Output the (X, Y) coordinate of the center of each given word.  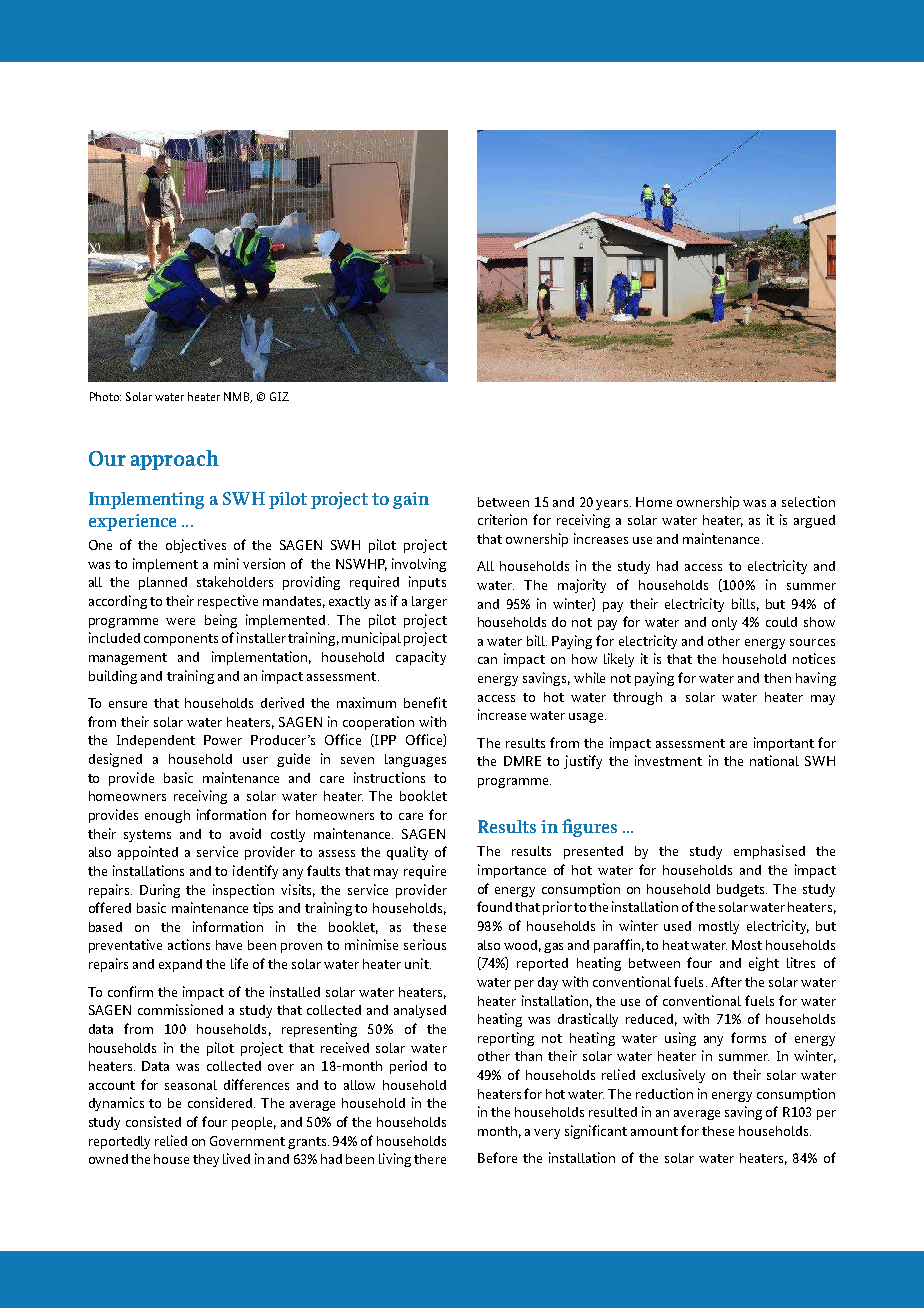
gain (411, 500)
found (494, 906)
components (181, 640)
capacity (421, 658)
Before (497, 1157)
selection (808, 501)
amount (654, 1131)
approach (175, 460)
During (160, 891)
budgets (742, 890)
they (206, 1160)
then (777, 678)
